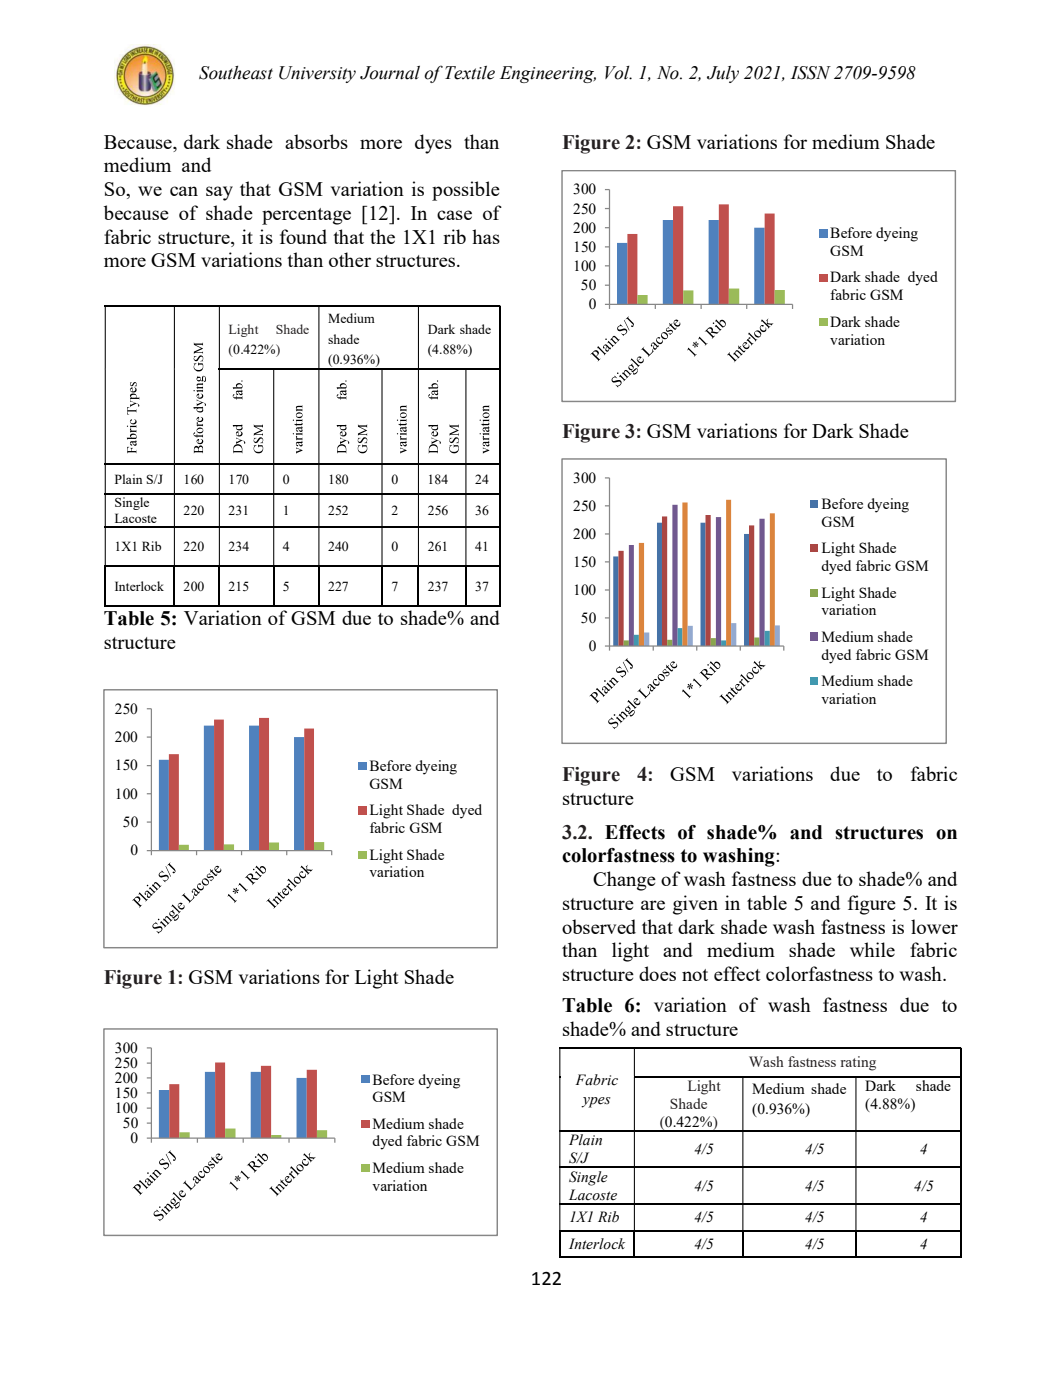 The width and height of the screenshot is (1062, 1375). I want to click on July, so click(723, 74).
